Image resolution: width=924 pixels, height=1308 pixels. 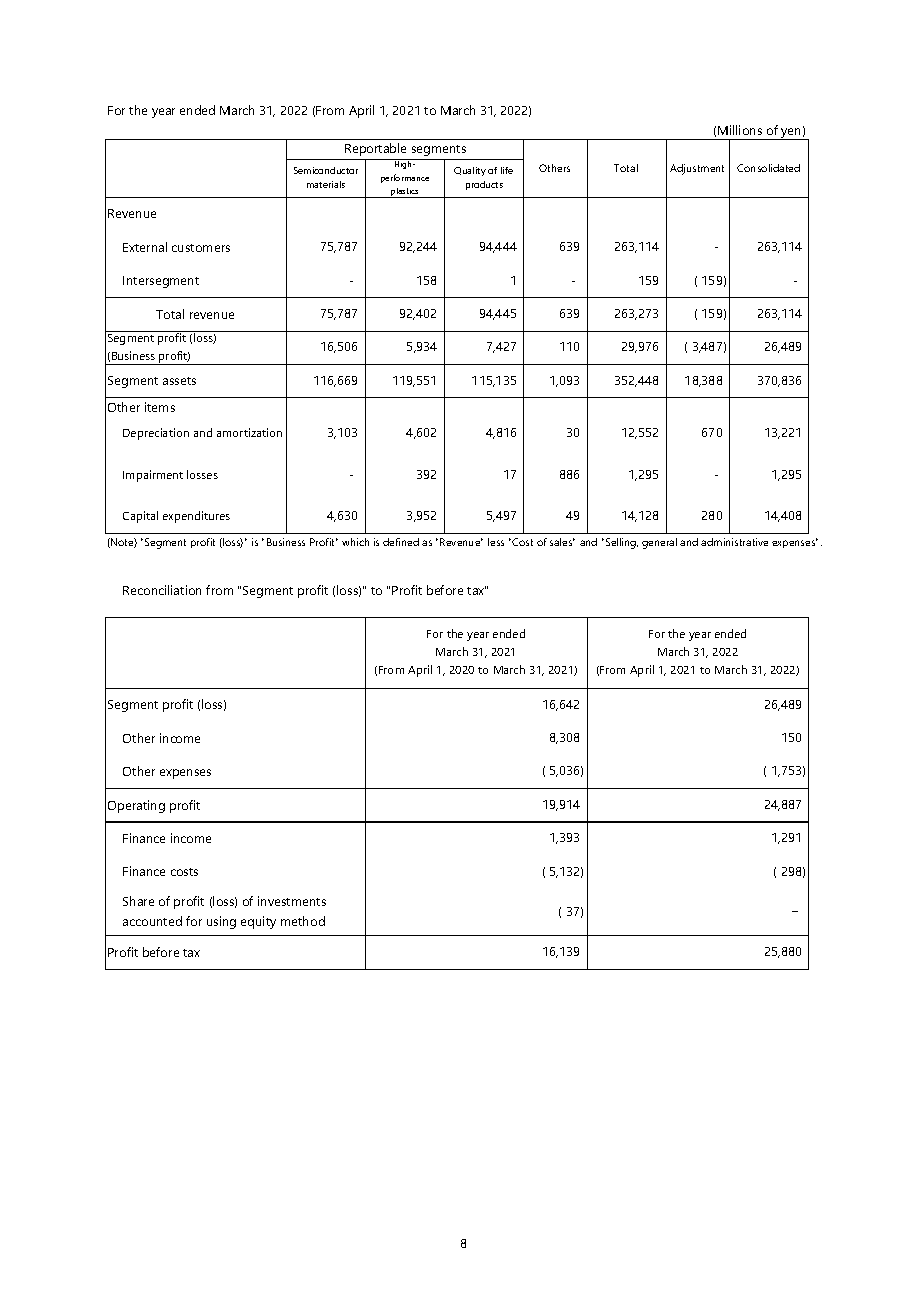 I want to click on investments, so click(x=292, y=901).
